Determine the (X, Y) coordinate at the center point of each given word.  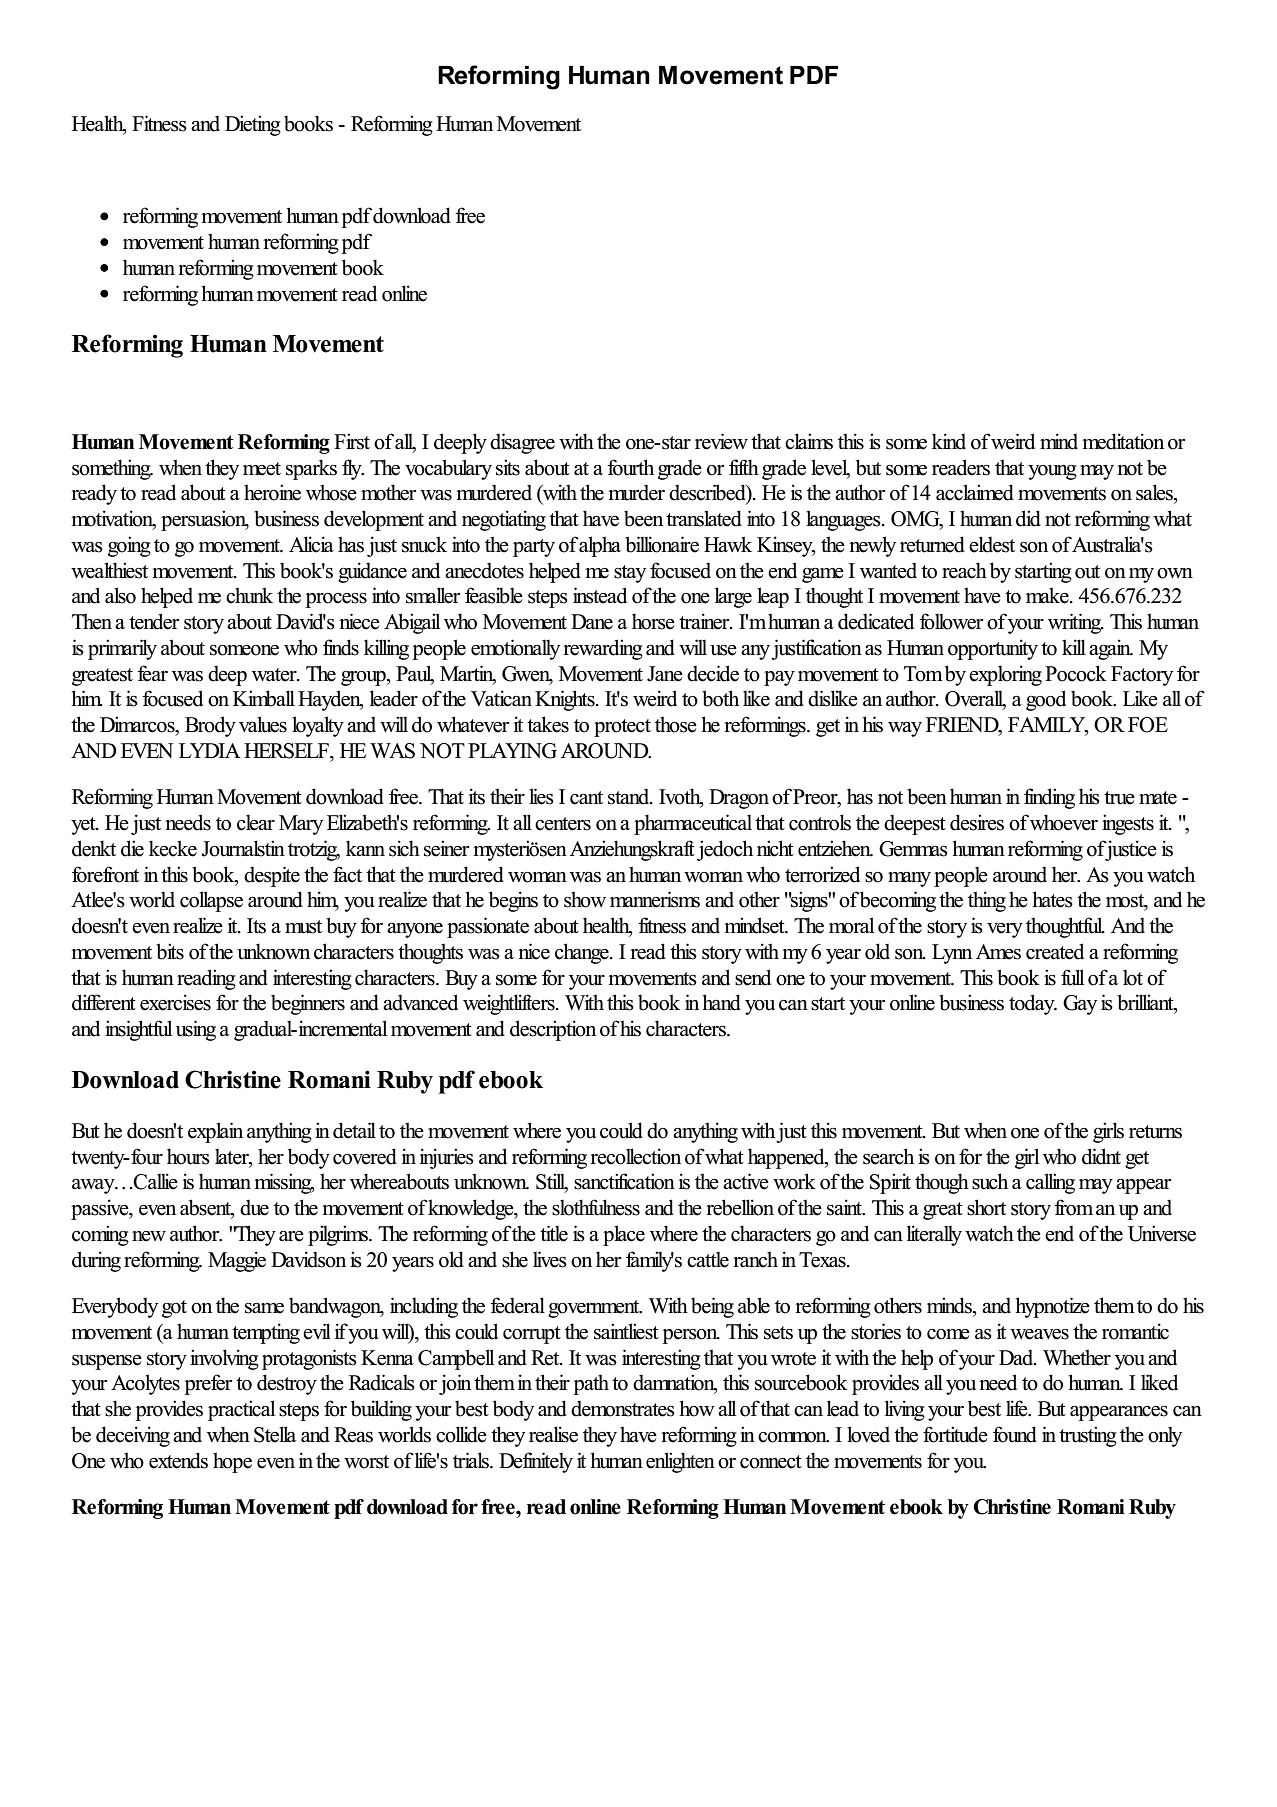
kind (949, 441)
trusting (1088, 1436)
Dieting (253, 125)
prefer (208, 1384)
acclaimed (975, 492)
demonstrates (623, 1409)
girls (1108, 1132)
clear (256, 823)
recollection (635, 1156)
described (708, 493)
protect (622, 728)
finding (1049, 798)
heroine (272, 492)
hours (188, 1156)
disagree (522, 443)
